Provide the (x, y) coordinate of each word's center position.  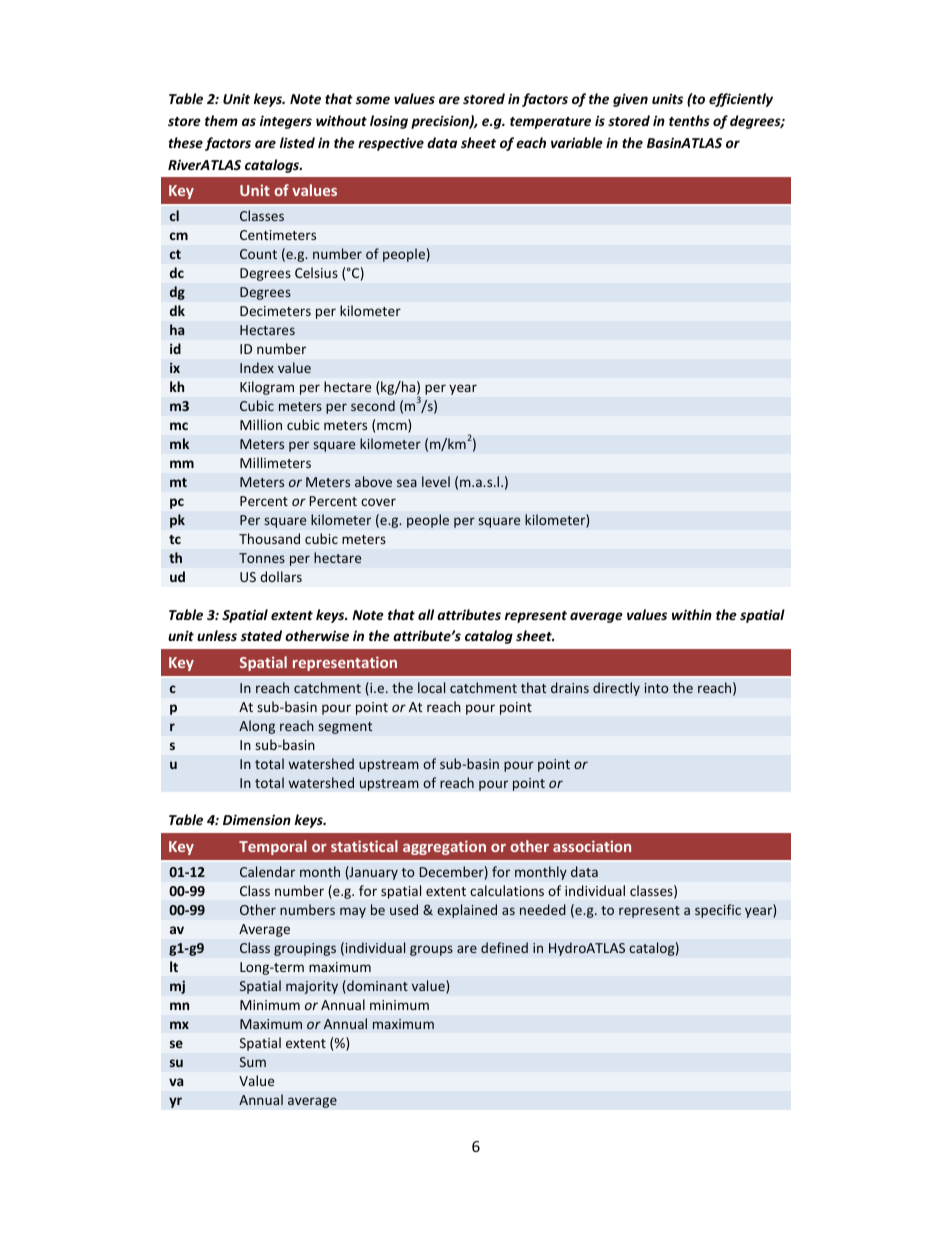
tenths (689, 120)
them (221, 120)
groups (431, 950)
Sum (253, 1062)
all (426, 614)
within (692, 614)
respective (391, 144)
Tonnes (262, 558)
